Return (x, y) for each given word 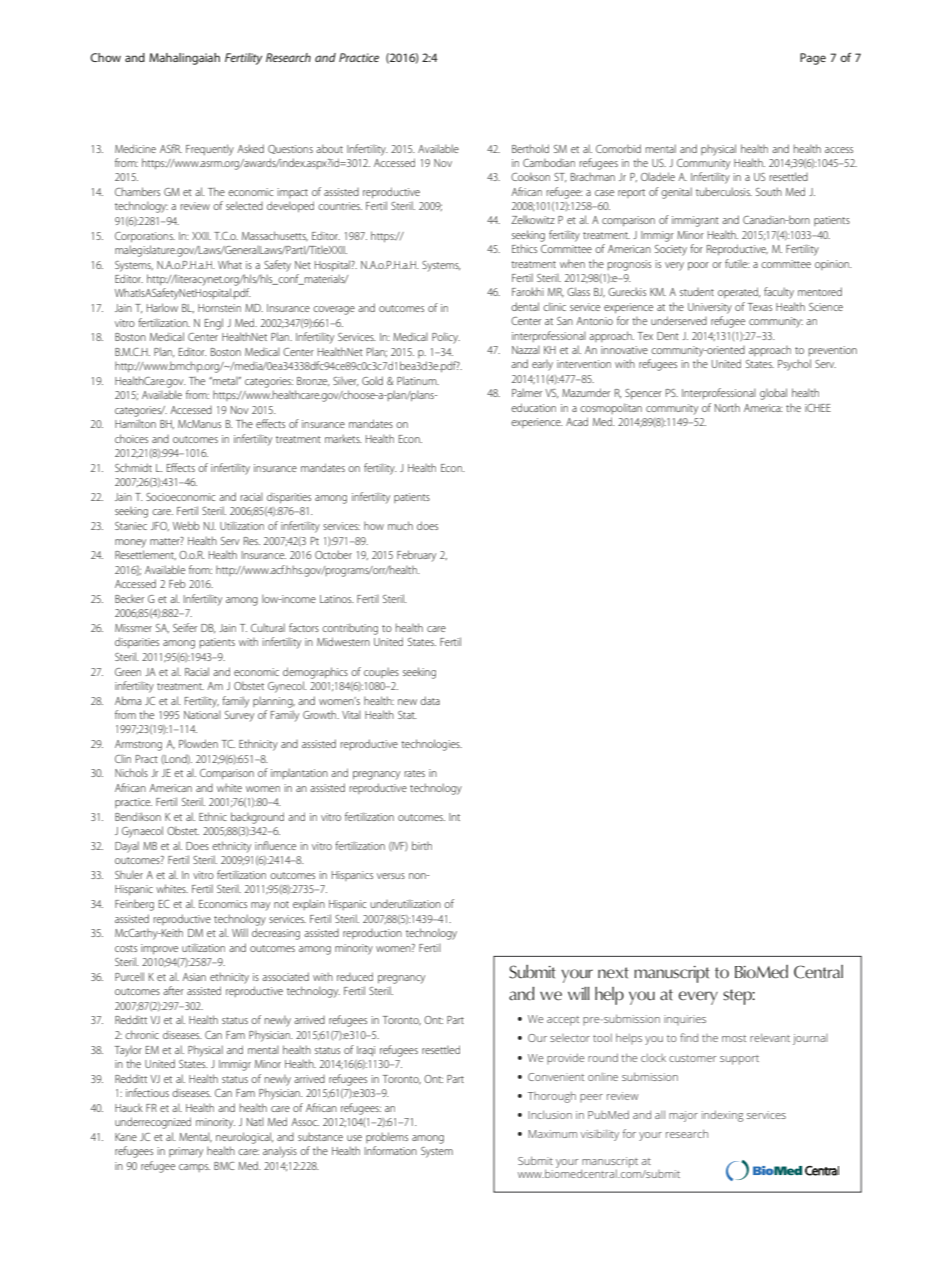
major (683, 1116)
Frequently (210, 150)
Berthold (530, 148)
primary (186, 1152)
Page (813, 59)
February (416, 556)
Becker (129, 598)
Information (391, 1150)
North (727, 407)
